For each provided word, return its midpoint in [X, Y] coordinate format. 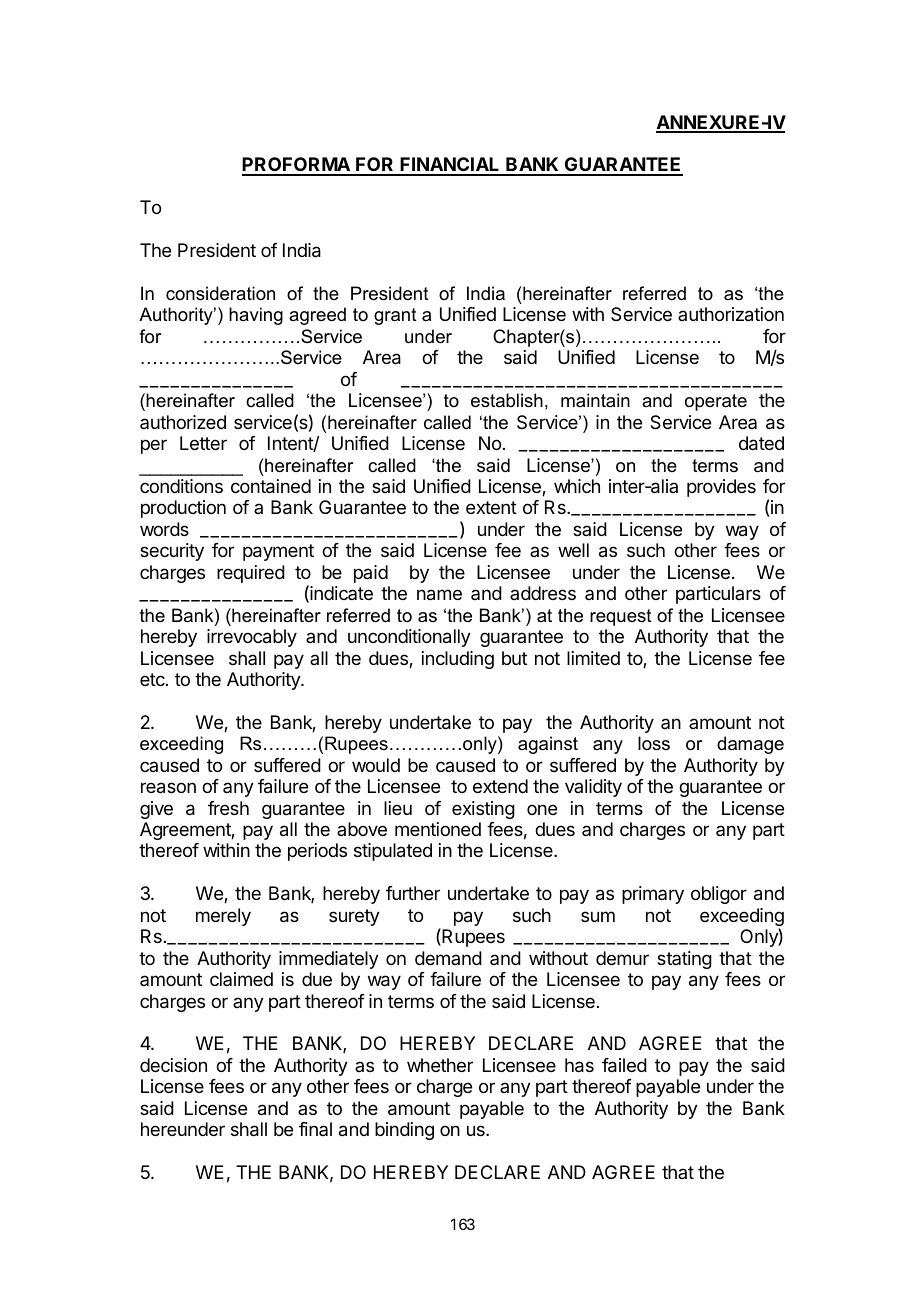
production [183, 509]
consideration [220, 293]
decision [173, 1065]
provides [721, 488]
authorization [731, 314]
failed [624, 1065]
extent [491, 507]
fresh [228, 808]
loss [654, 743]
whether [440, 1065]
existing [483, 810]
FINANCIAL [450, 166]
